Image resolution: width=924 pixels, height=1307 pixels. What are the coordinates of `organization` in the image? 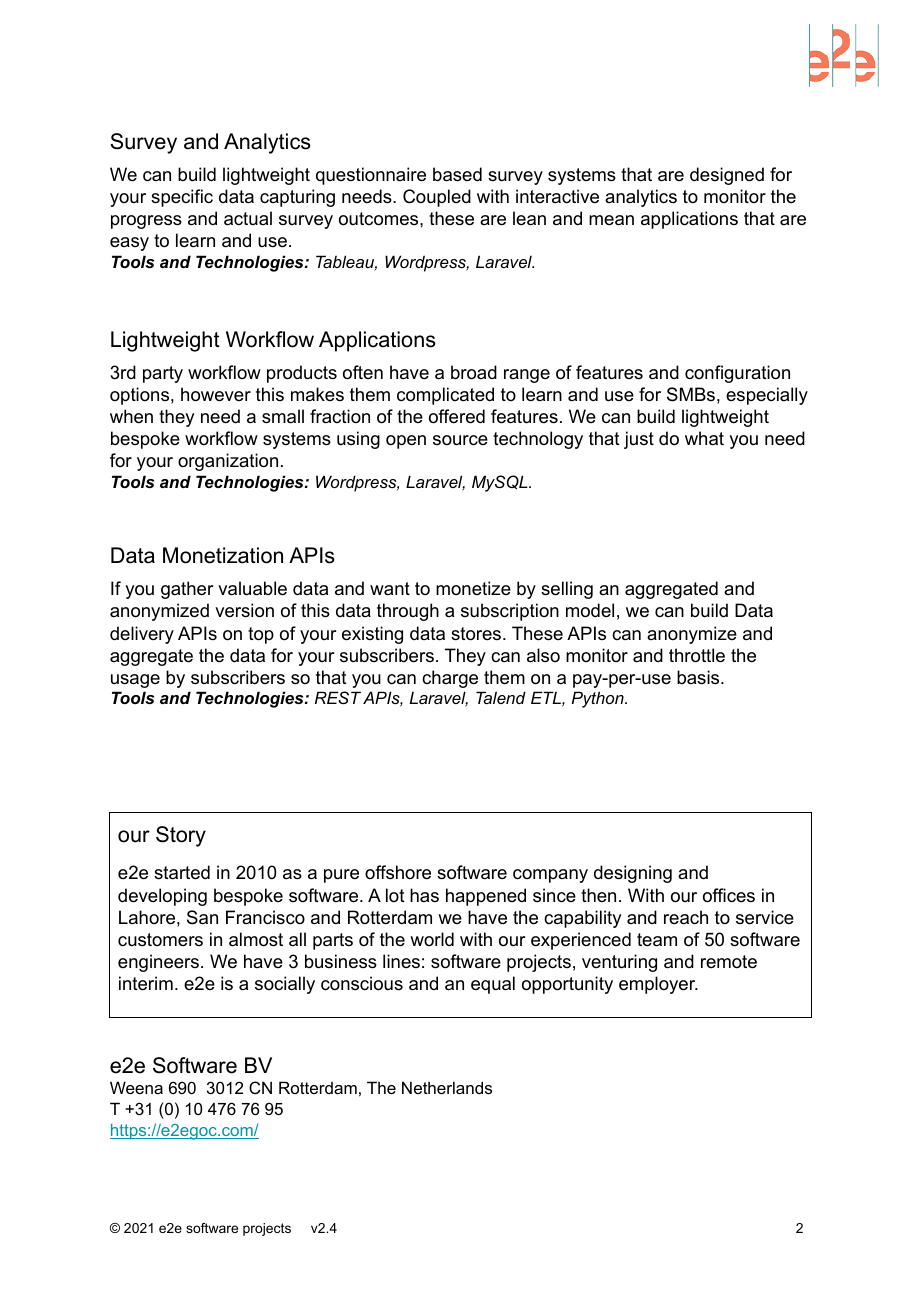 It's located at (228, 462).
